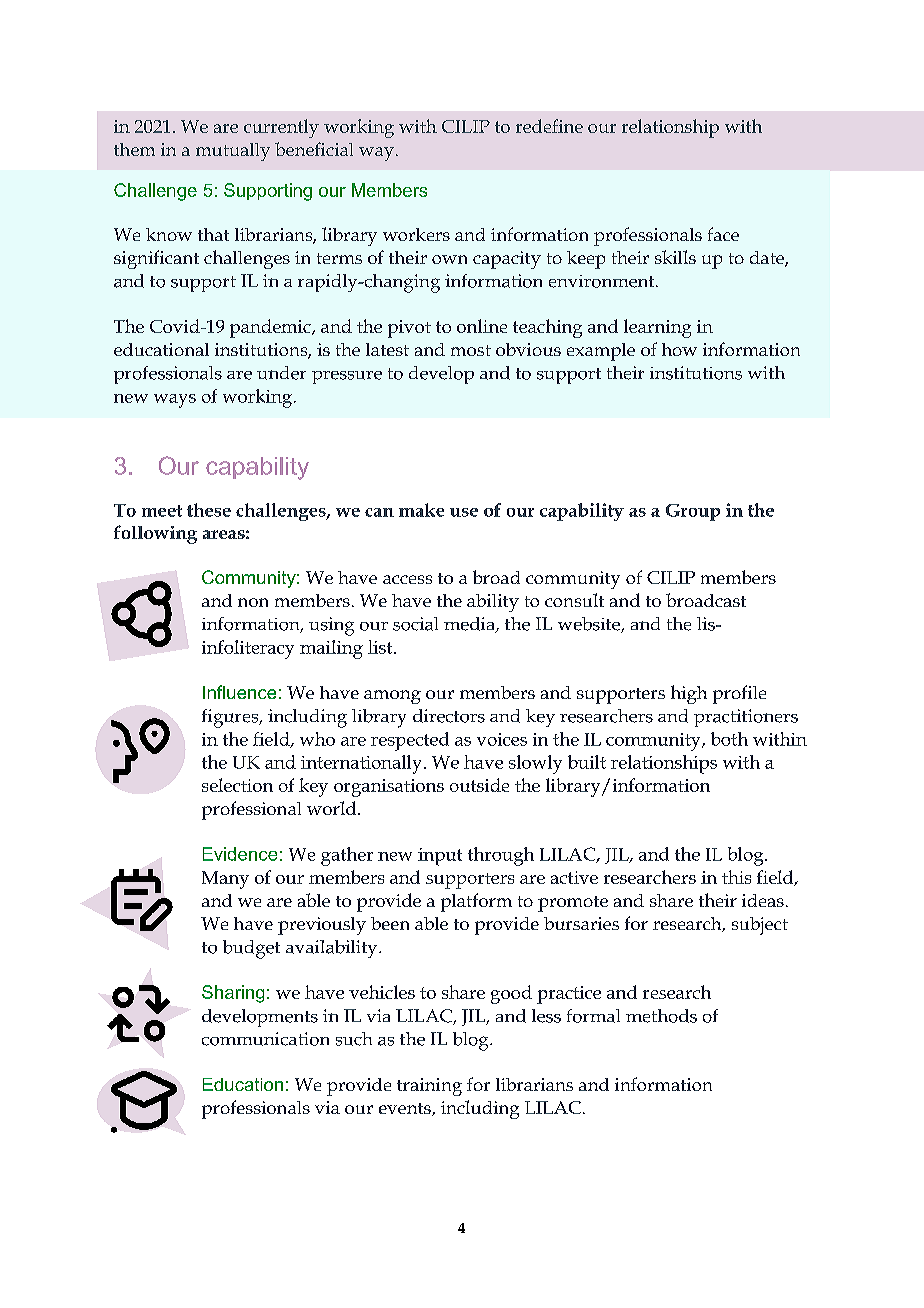  I want to click on media, so click(470, 625).
